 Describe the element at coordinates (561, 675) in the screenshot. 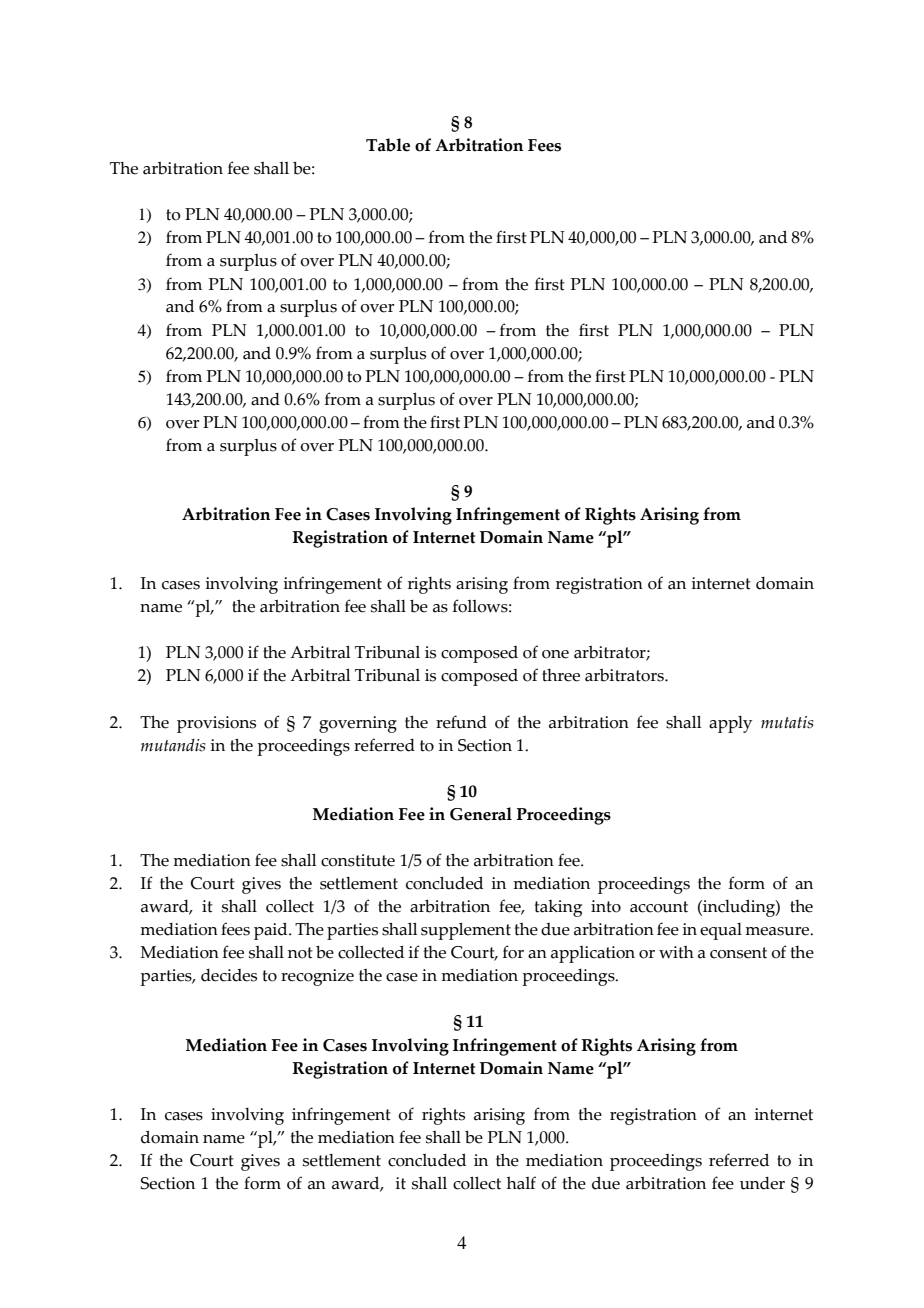

I see `three` at that location.
